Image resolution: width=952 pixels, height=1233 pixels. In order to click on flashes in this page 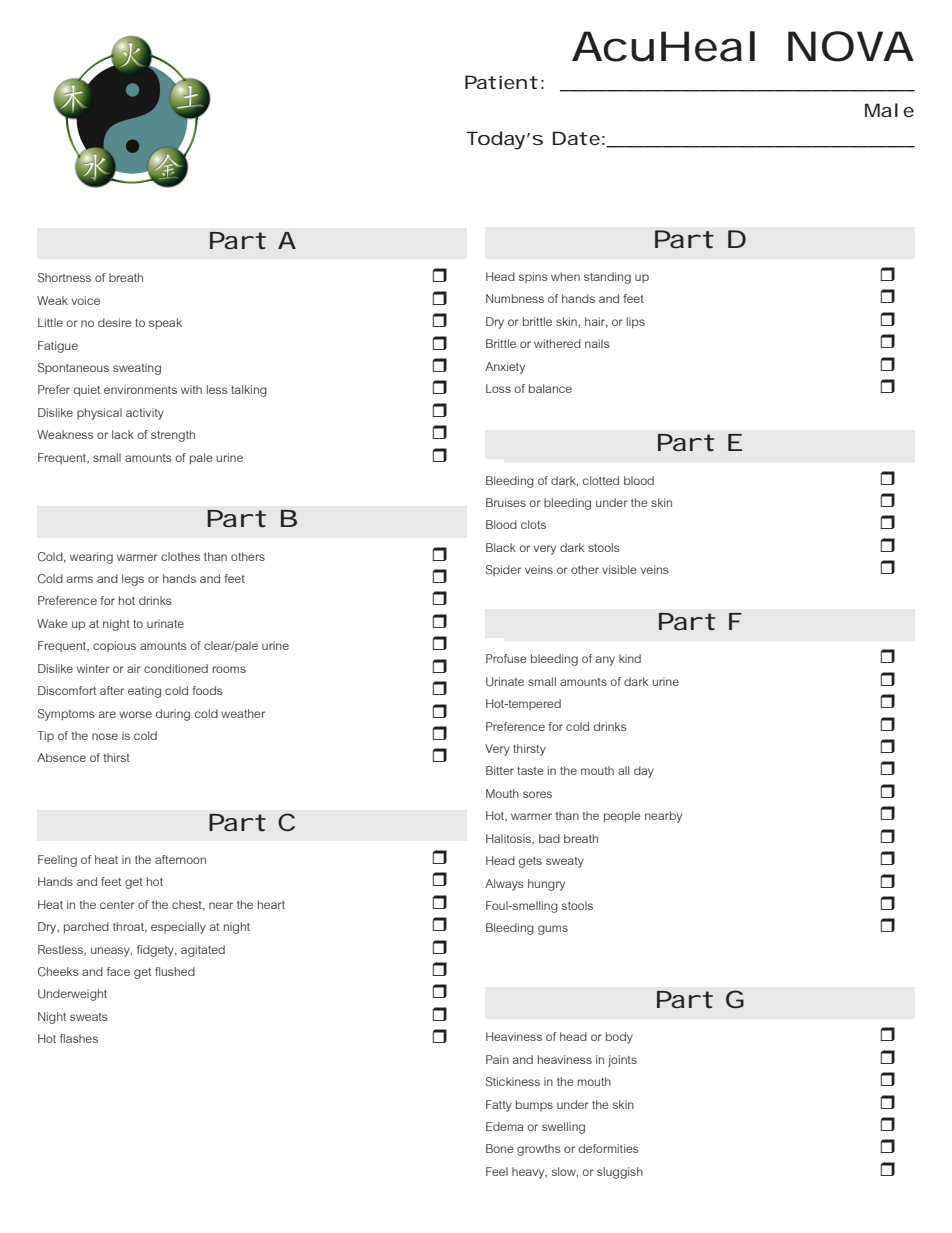, I will do `click(79, 1038)`.
